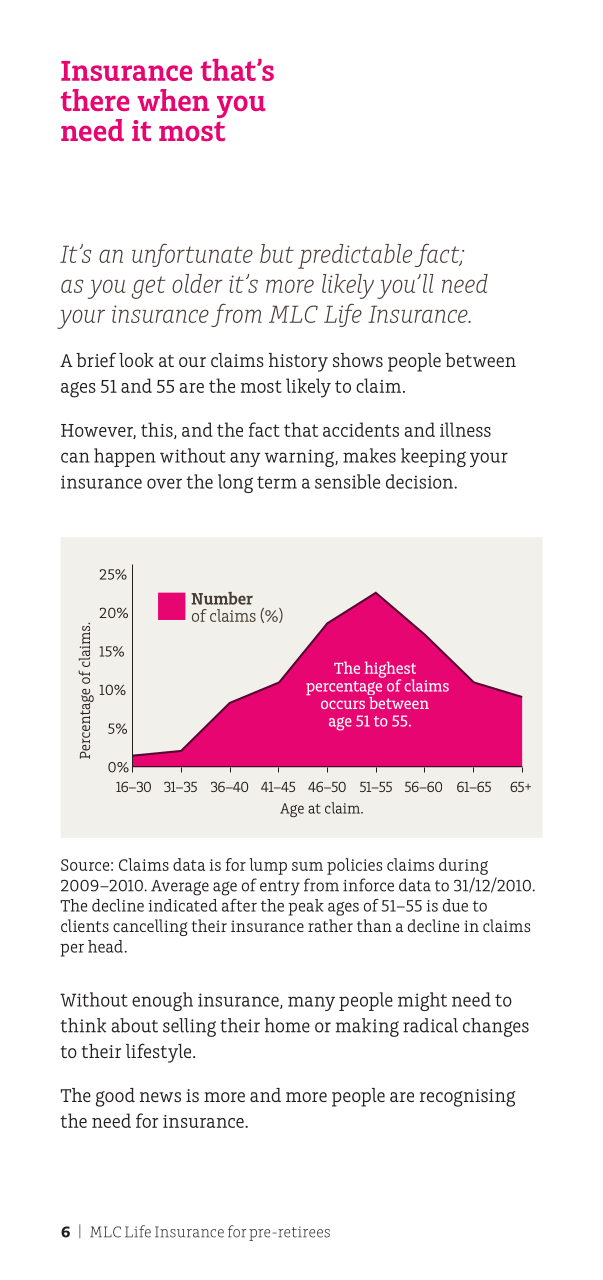 Image resolution: width=603 pixels, height=1280 pixels. Describe the element at coordinates (136, 360) in the document. I see `look` at that location.
